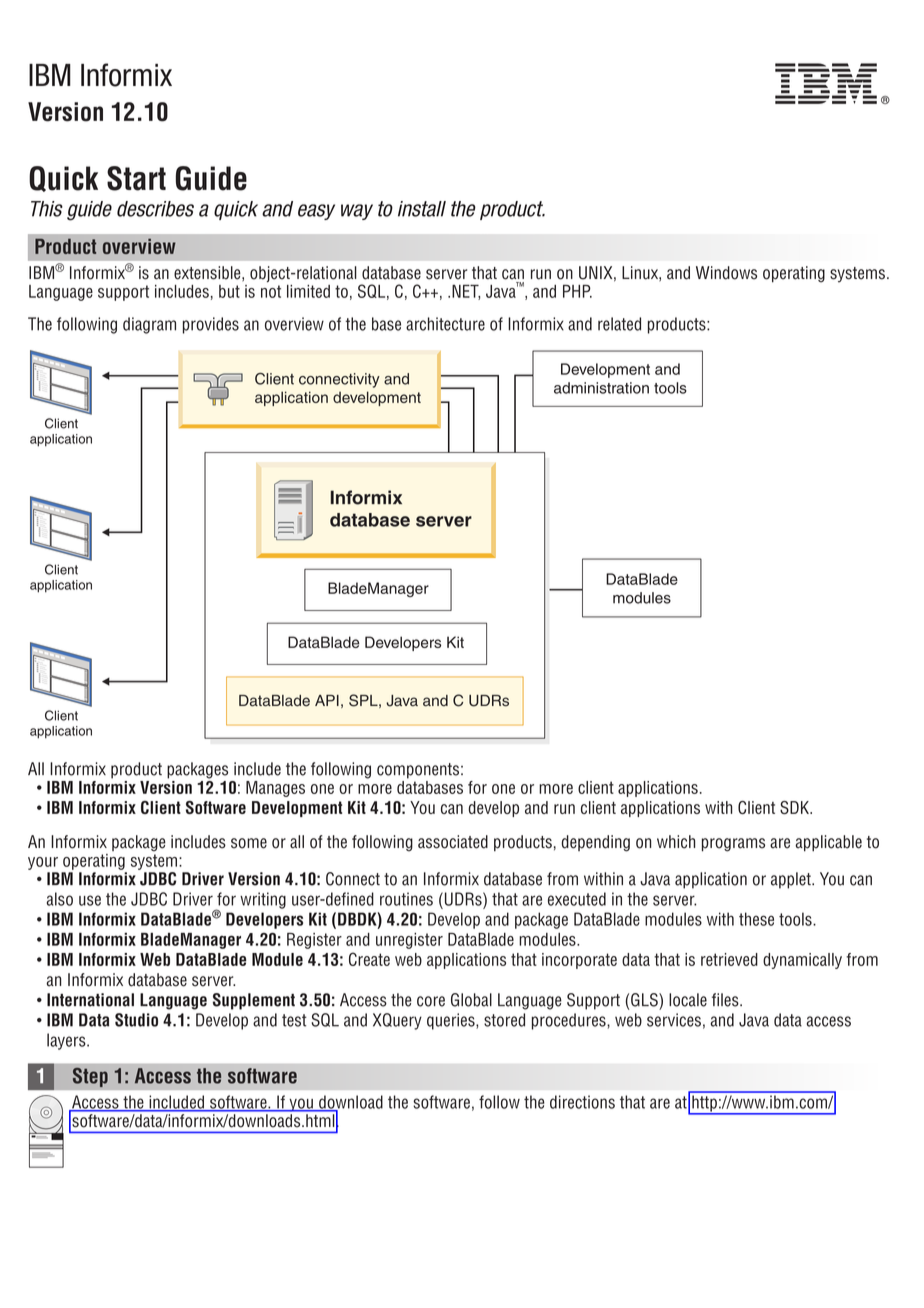  Describe the element at coordinates (733, 845) in the screenshot. I see `programs` at that location.
